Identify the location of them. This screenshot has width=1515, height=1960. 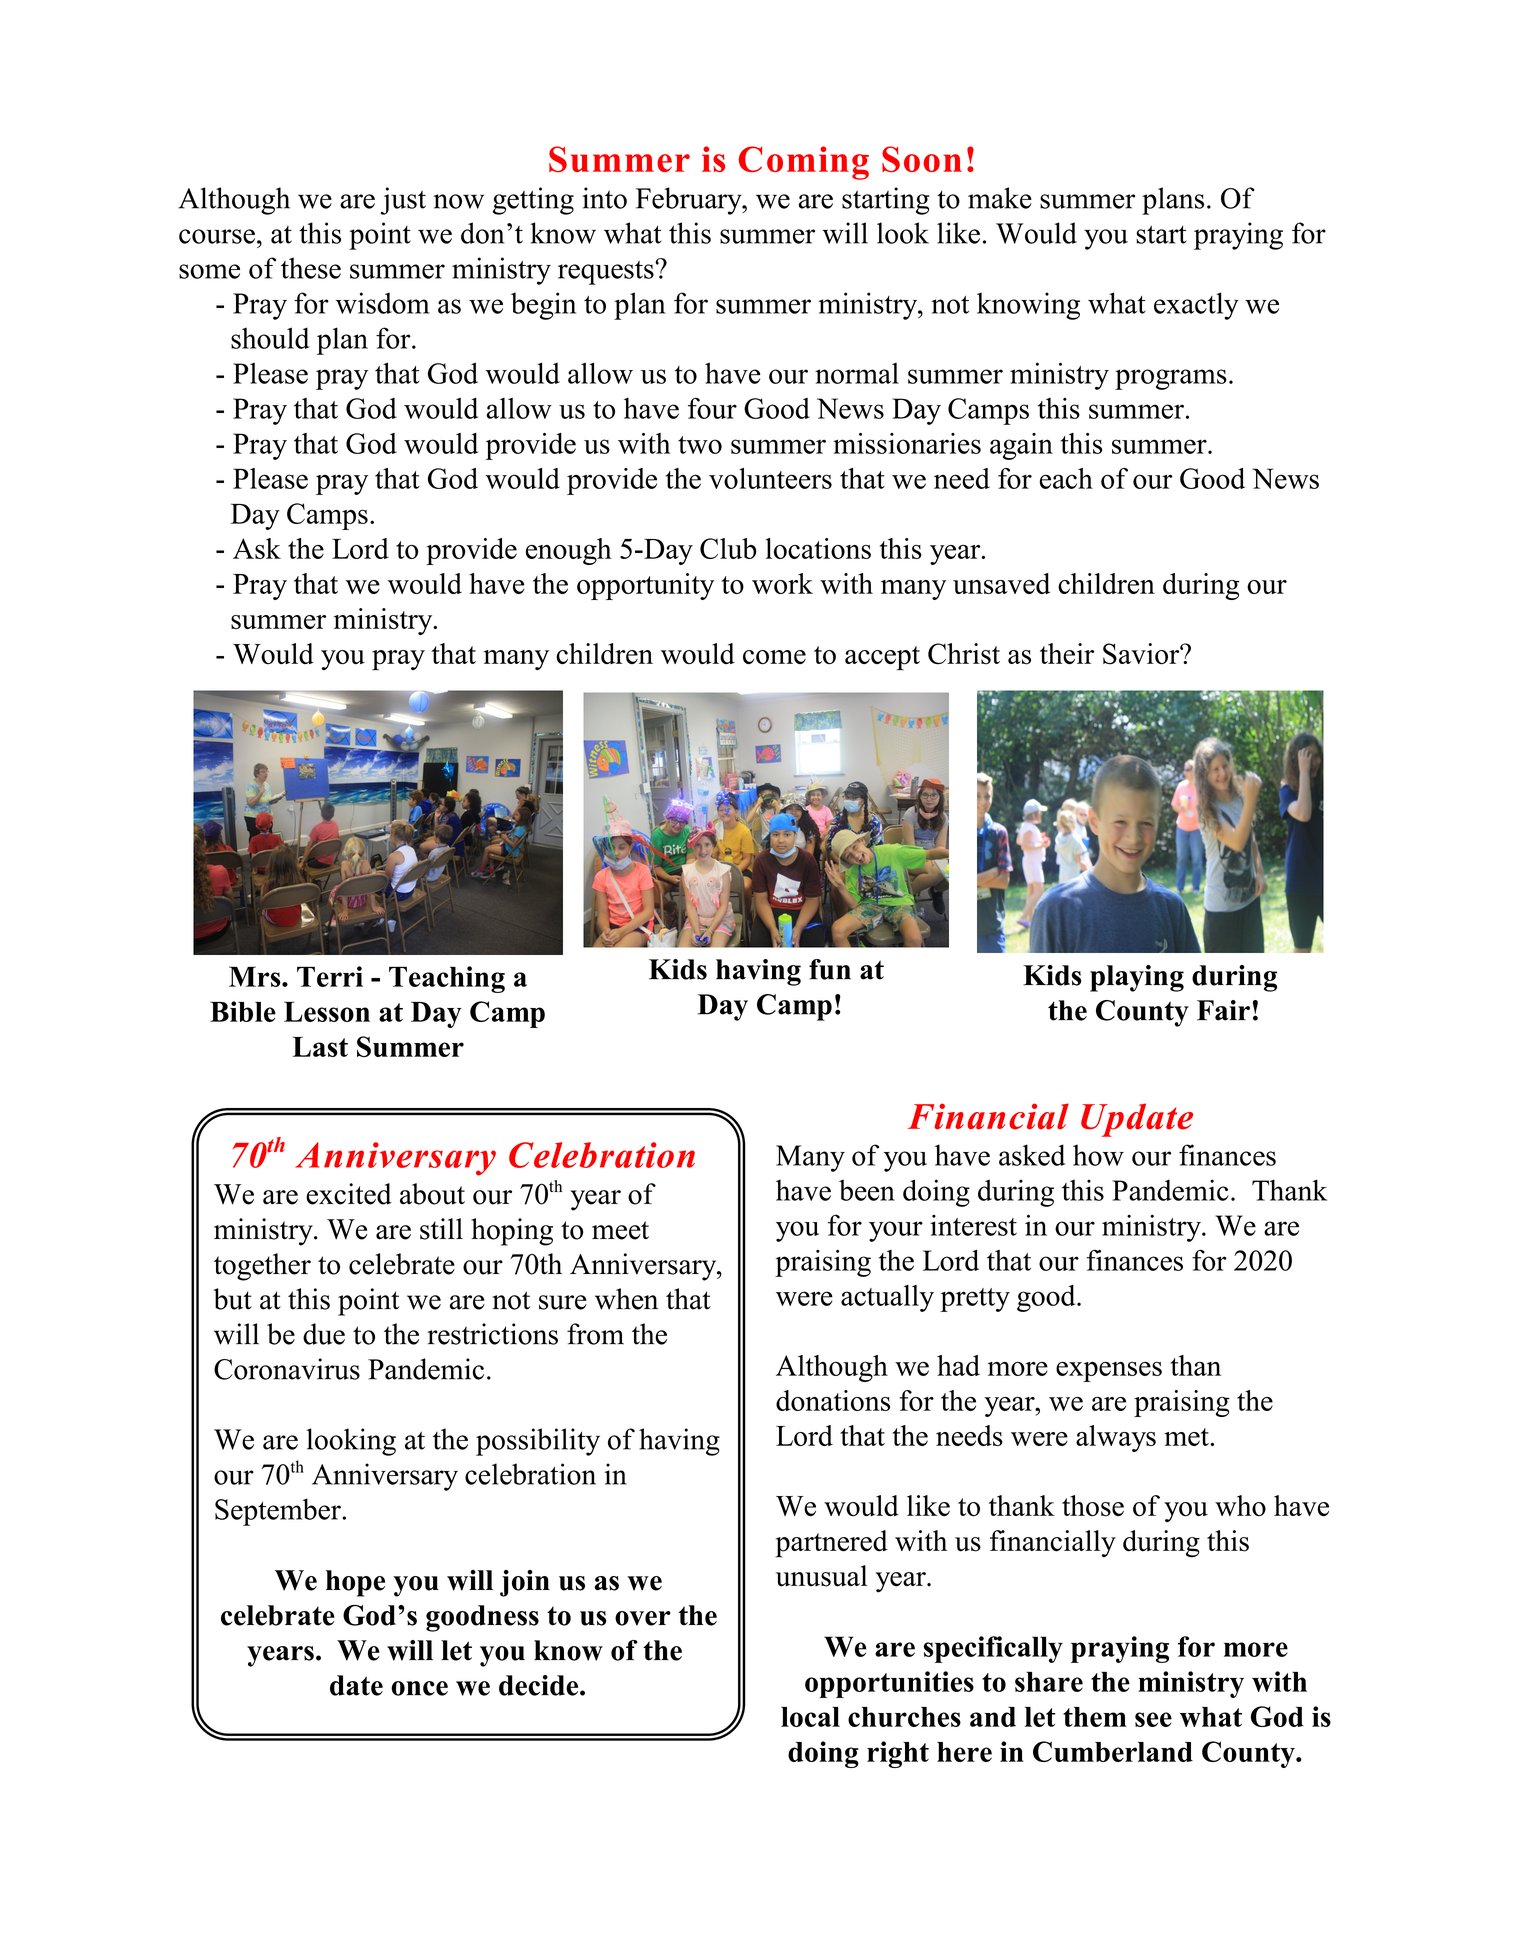
(1095, 1717).
